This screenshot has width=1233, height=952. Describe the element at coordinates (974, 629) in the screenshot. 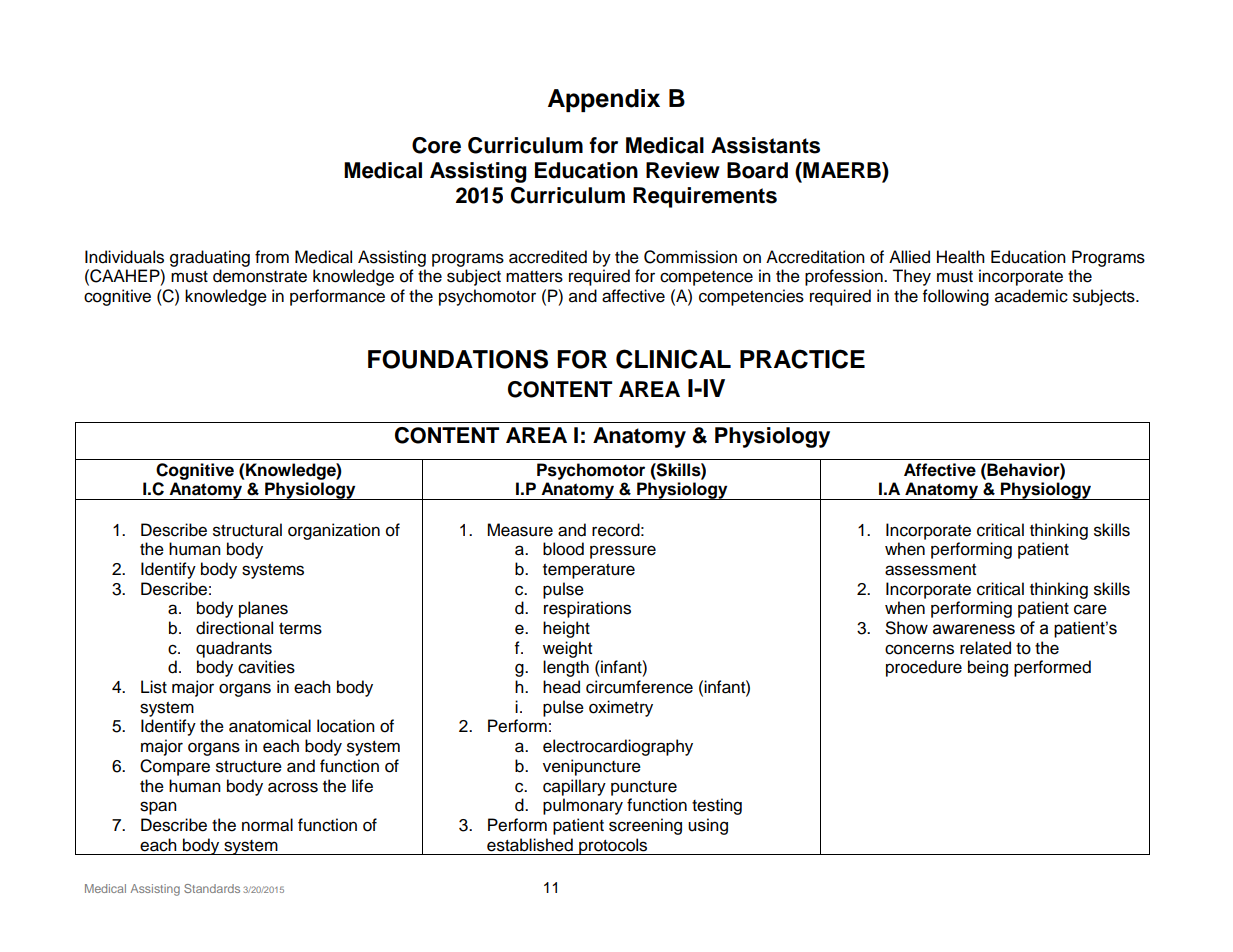

I see `awareness` at that location.
